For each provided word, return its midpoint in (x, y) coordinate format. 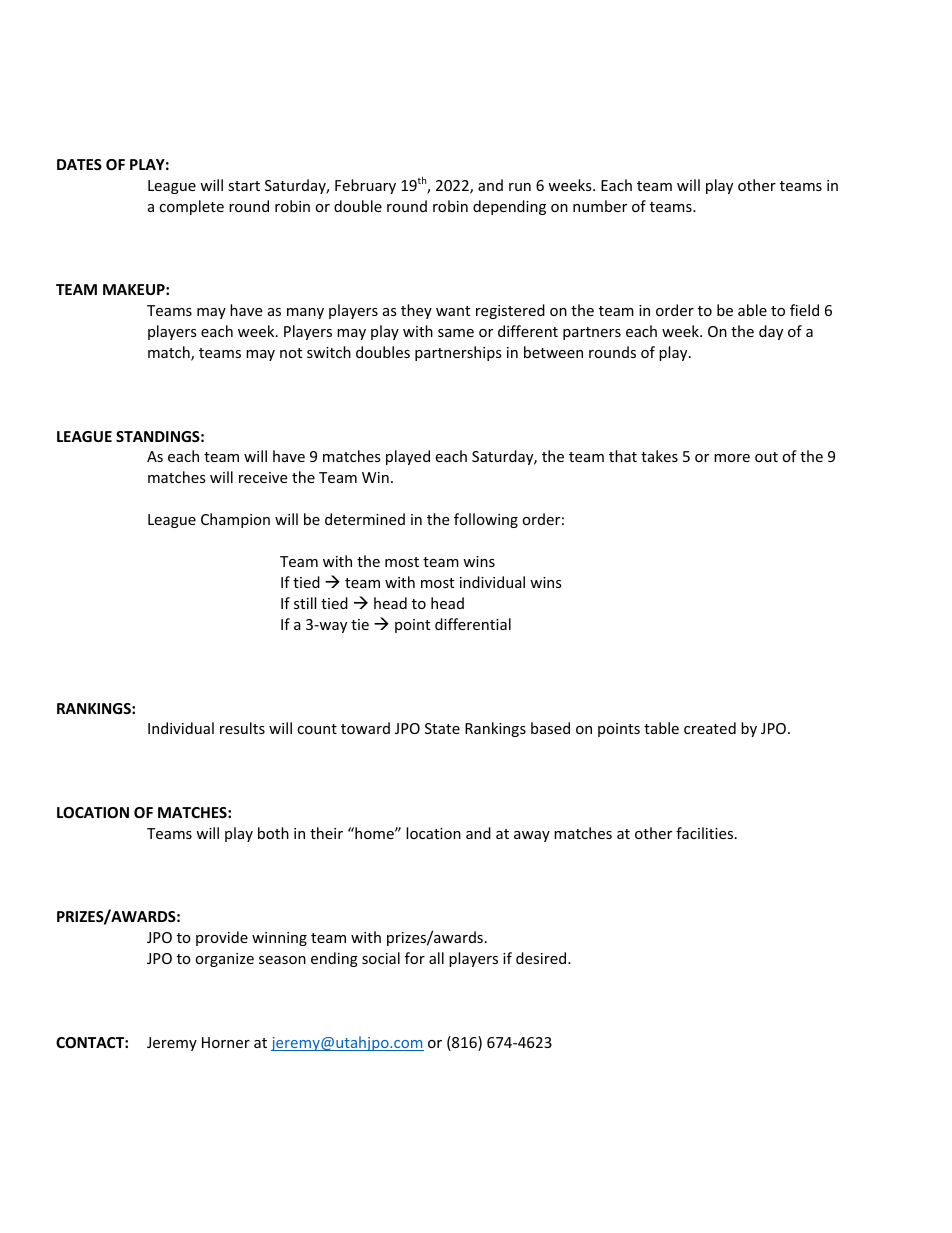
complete (191, 207)
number (600, 206)
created (710, 728)
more (732, 458)
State (442, 728)
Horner (226, 1042)
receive (263, 477)
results (242, 728)
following (486, 520)
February (365, 186)
